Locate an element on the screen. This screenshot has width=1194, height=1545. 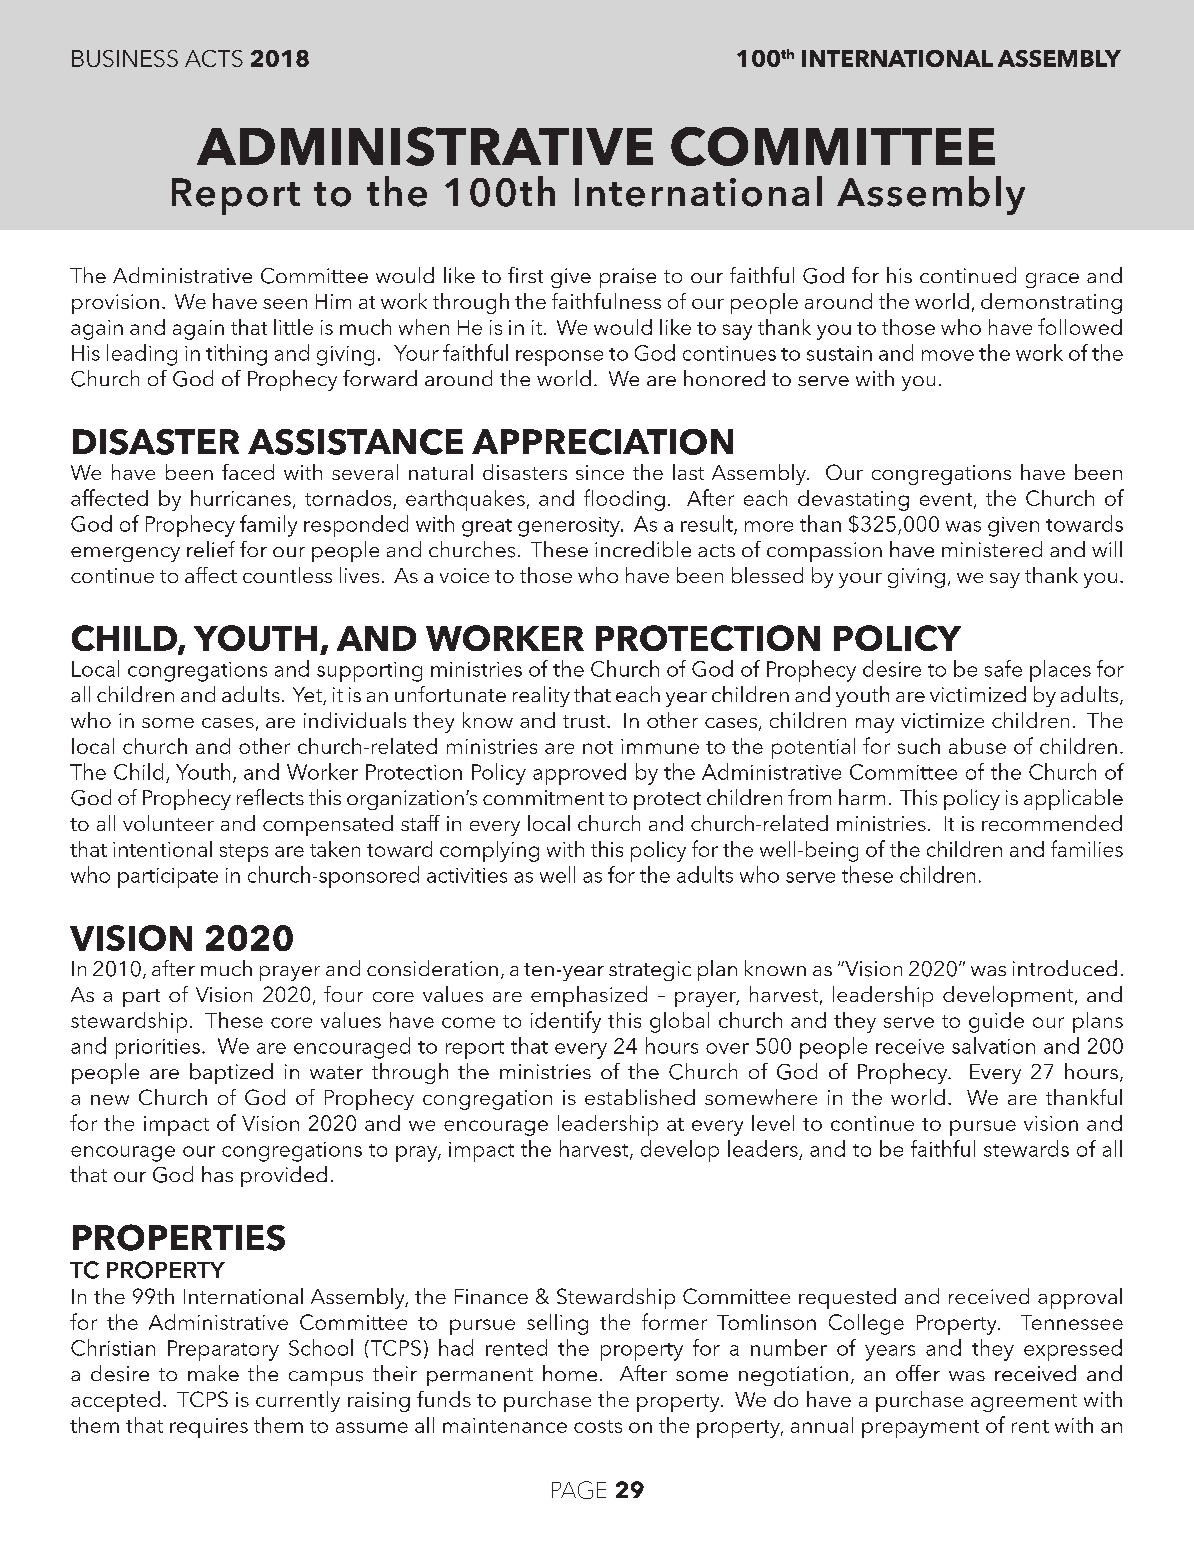
ministered is located at coordinates (992, 549).
